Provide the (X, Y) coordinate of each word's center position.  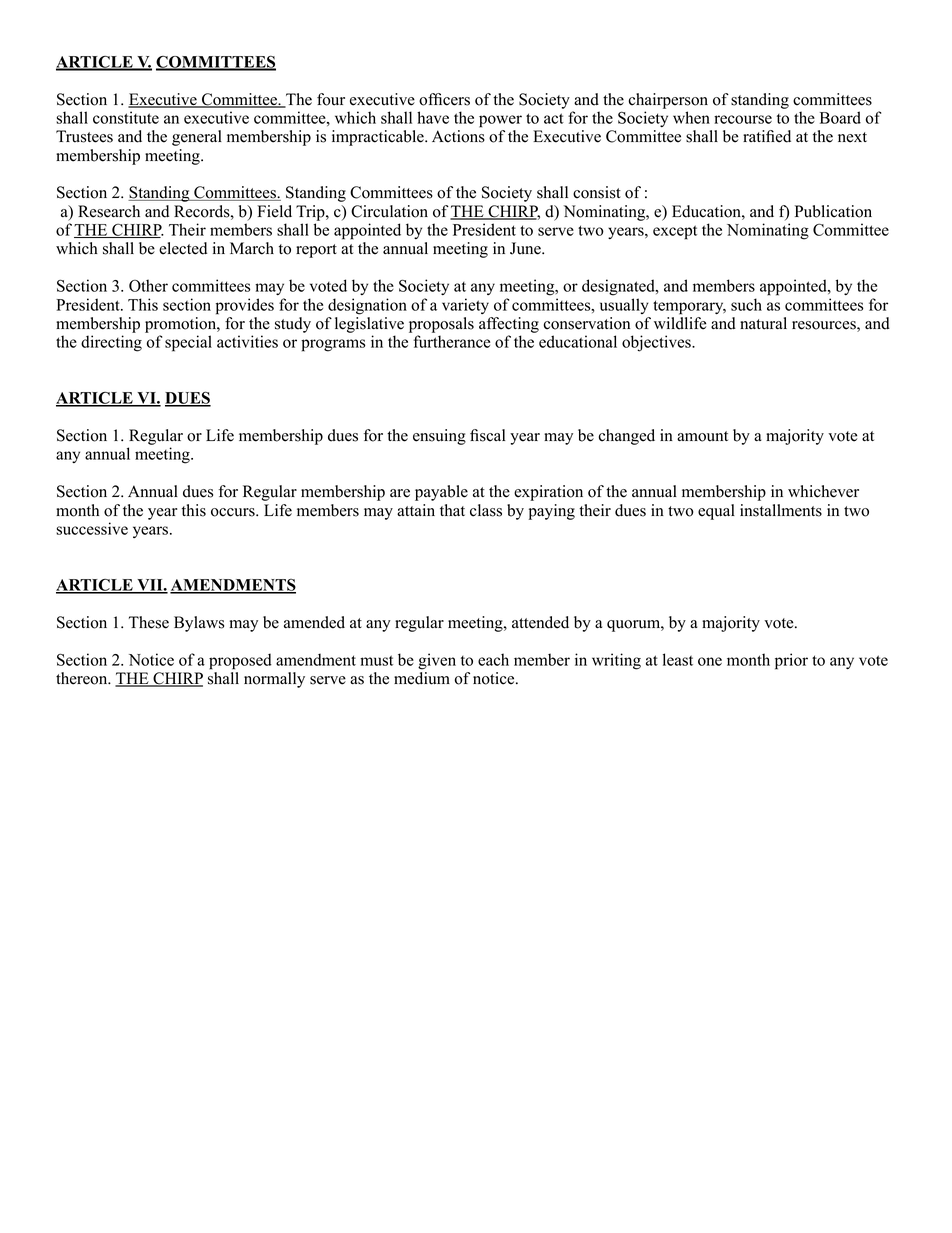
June (526, 248)
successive (92, 528)
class (486, 510)
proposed (240, 661)
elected (183, 248)
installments (781, 510)
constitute (126, 117)
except (675, 232)
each (493, 659)
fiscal (487, 435)
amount (702, 436)
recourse (743, 119)
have (433, 117)
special (188, 343)
